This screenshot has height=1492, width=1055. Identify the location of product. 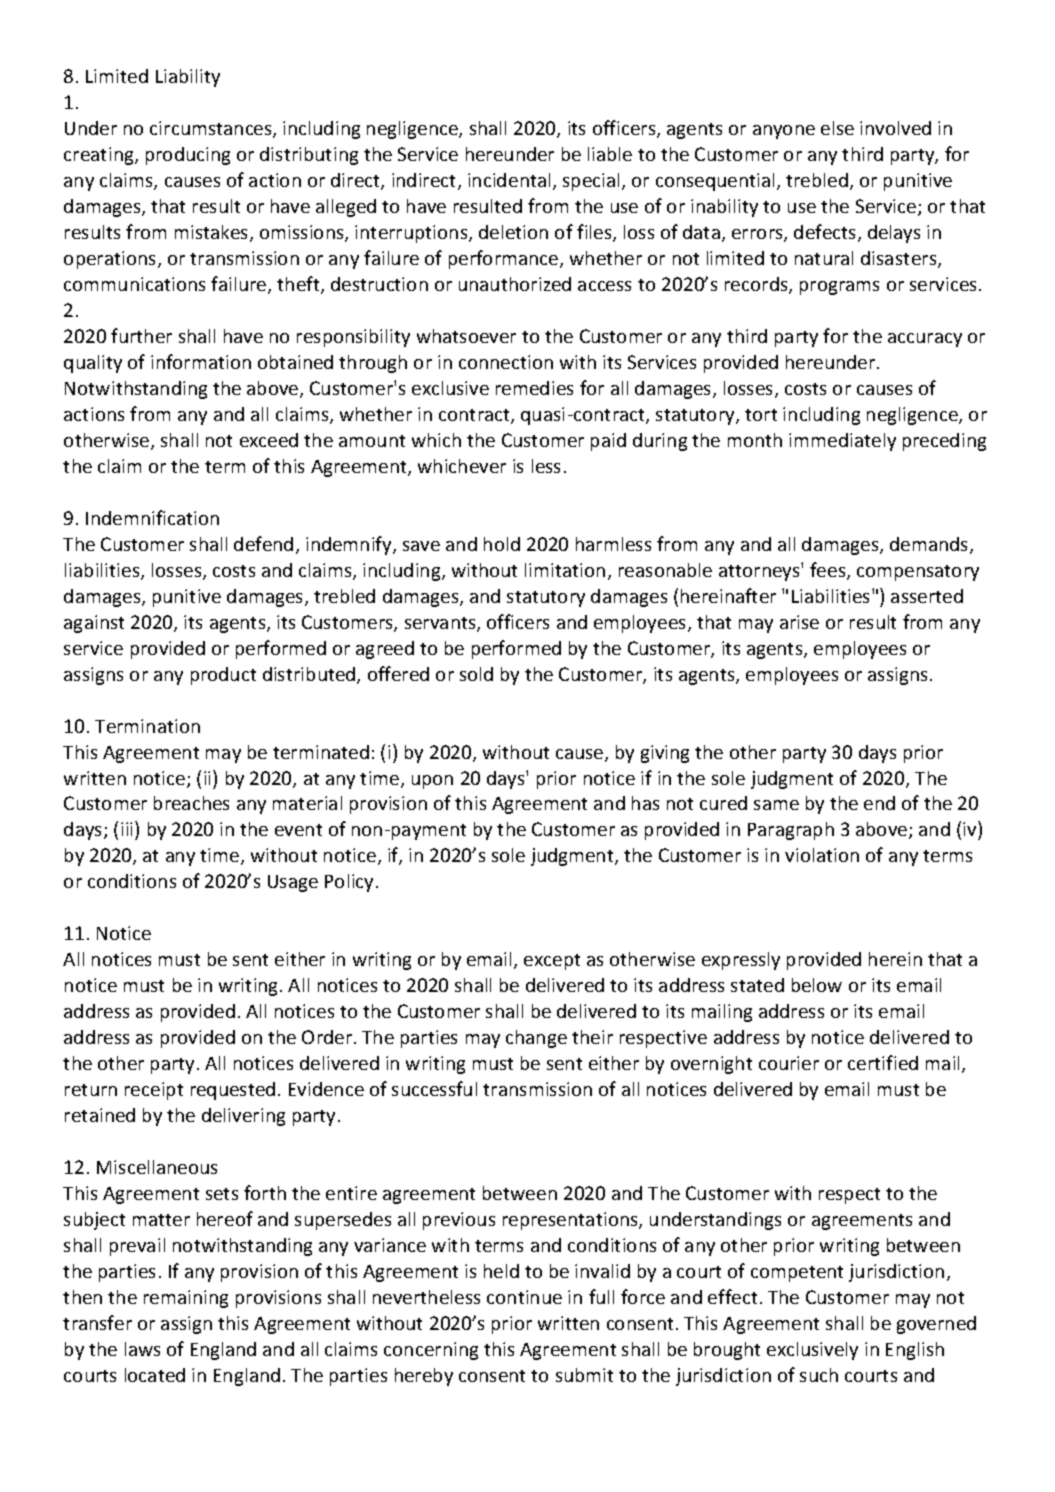
(223, 676).
